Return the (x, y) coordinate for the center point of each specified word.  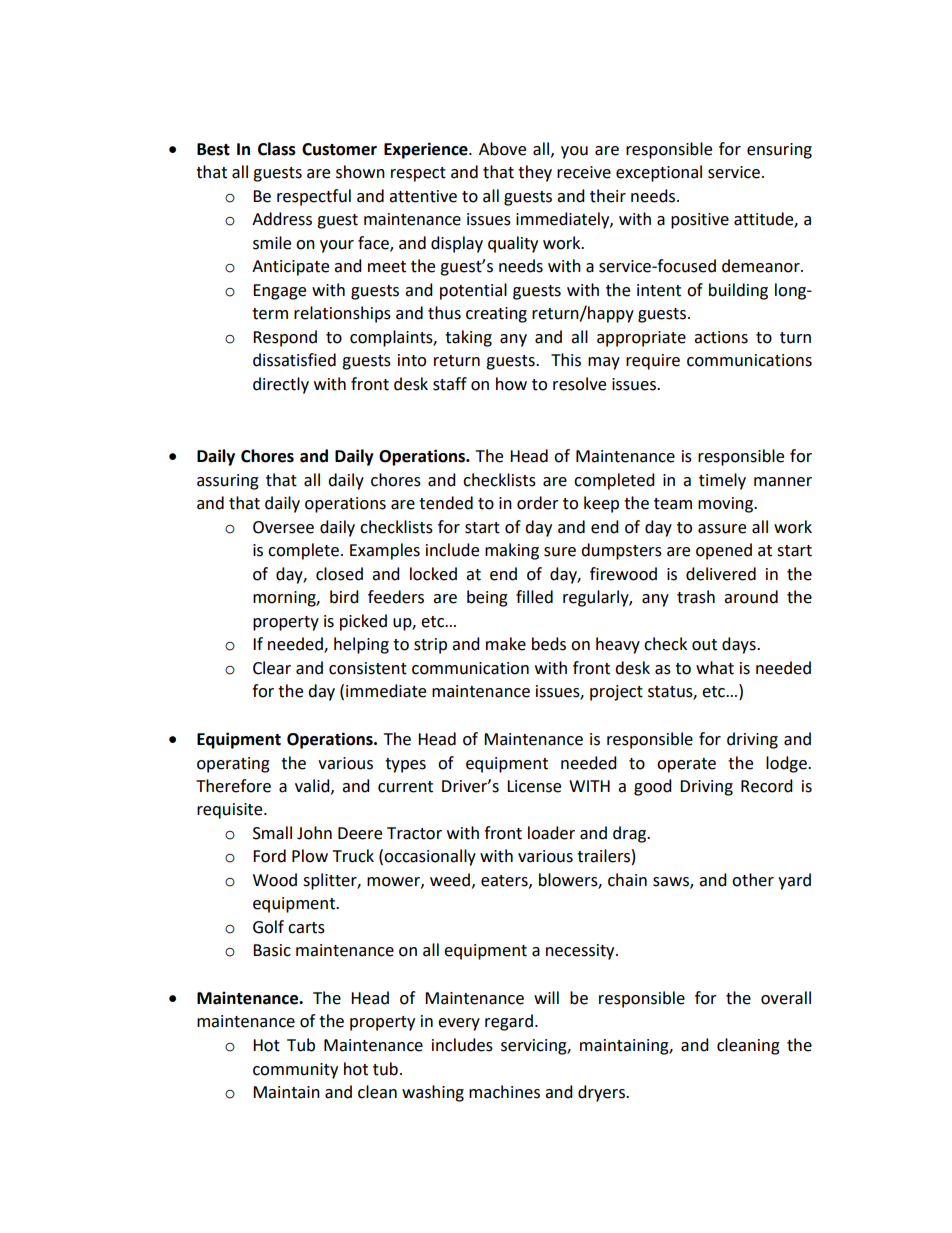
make (506, 644)
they (535, 173)
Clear (272, 668)
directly (281, 385)
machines (504, 1092)
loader (551, 833)
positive (700, 221)
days (740, 645)
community (295, 1071)
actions (721, 337)
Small (272, 833)
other (753, 880)
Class (277, 149)
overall (786, 998)
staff (450, 384)
